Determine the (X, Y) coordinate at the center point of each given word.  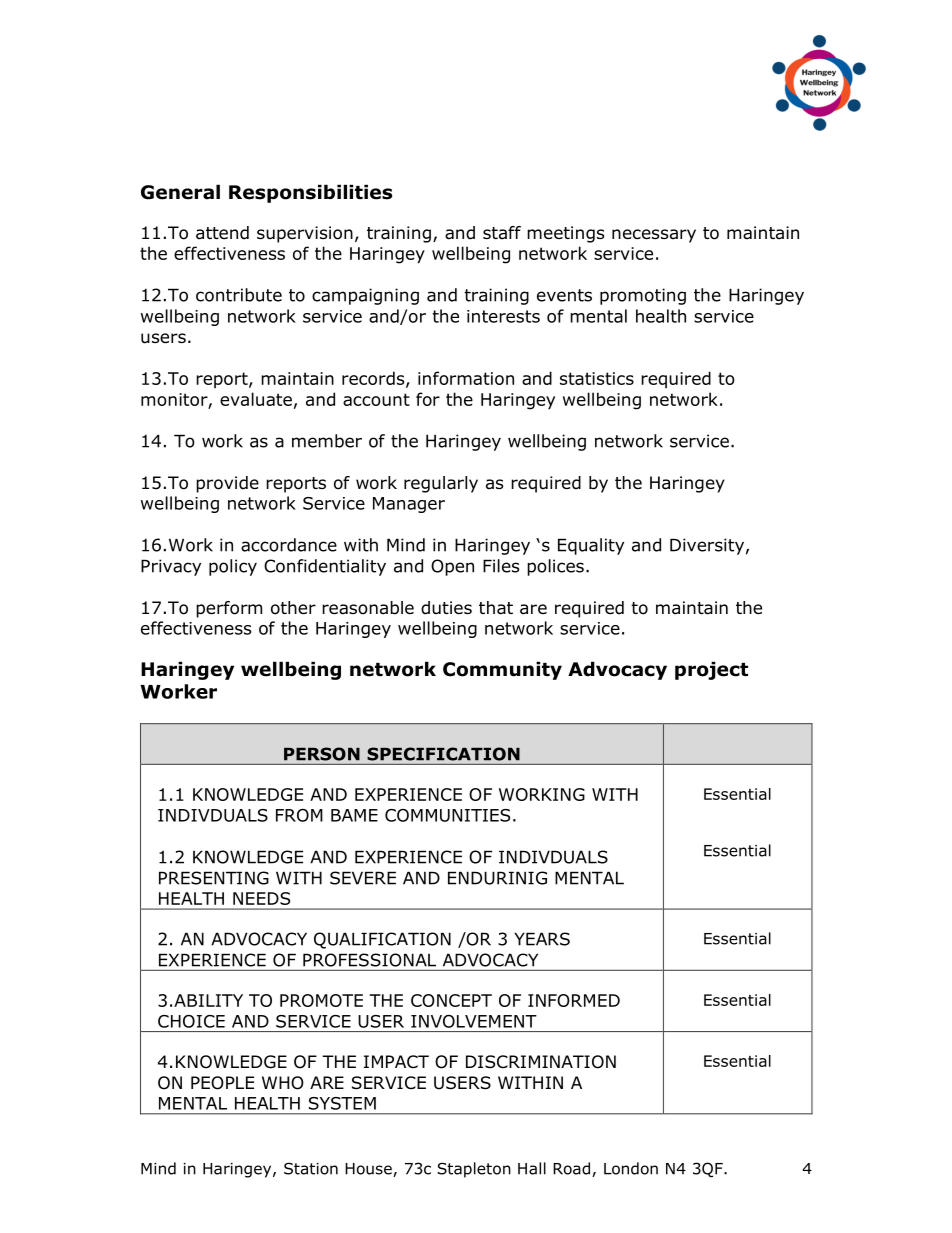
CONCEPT (451, 1000)
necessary (654, 236)
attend (222, 233)
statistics (597, 378)
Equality (591, 546)
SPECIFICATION (443, 754)
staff (502, 233)
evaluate (256, 399)
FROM (299, 815)
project (711, 670)
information (466, 378)
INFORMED (574, 1000)
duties (446, 608)
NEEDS (261, 898)
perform (229, 609)
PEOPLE (222, 1083)
